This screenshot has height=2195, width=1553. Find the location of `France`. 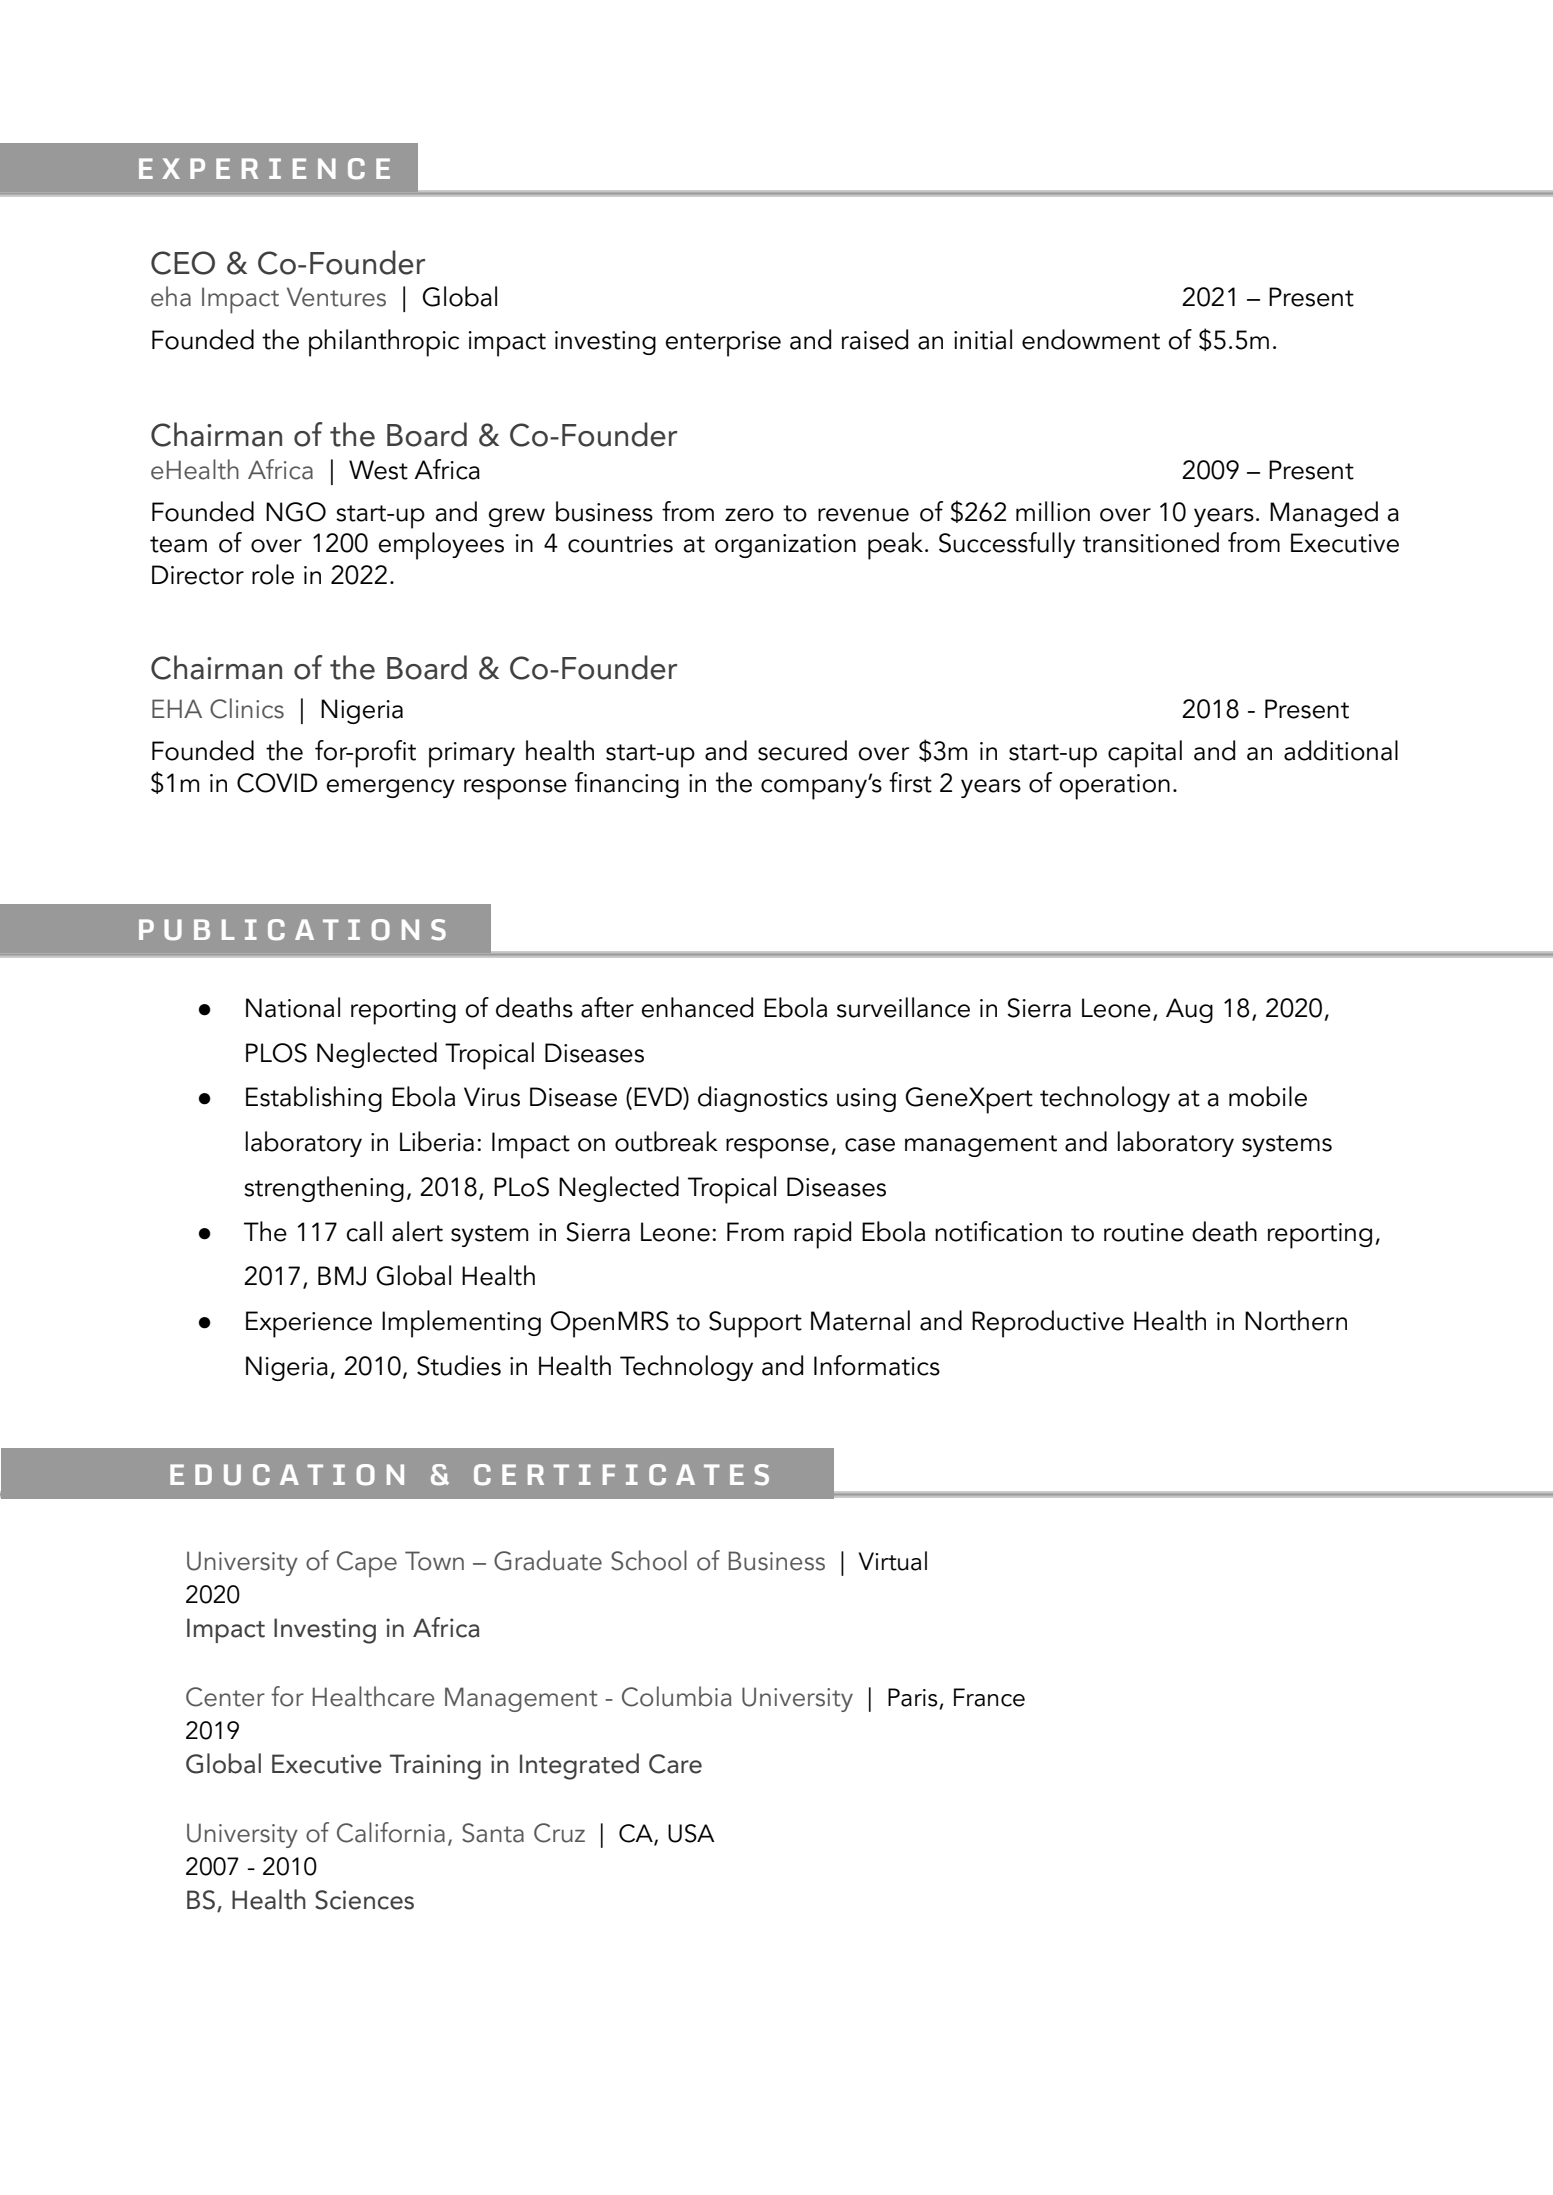

France is located at coordinates (989, 1697).
